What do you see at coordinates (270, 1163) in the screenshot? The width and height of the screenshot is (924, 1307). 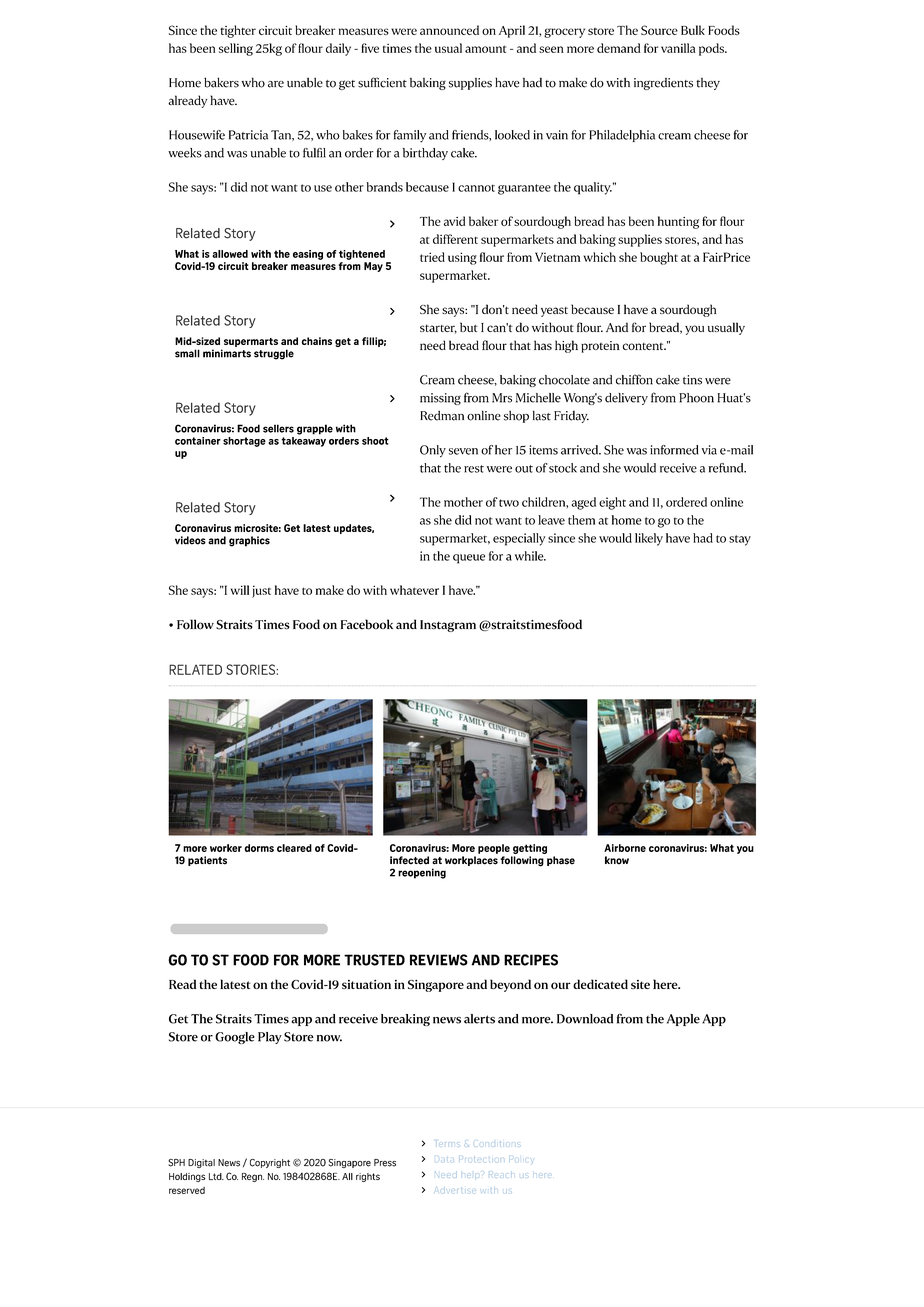 I see `Copyright` at bounding box center [270, 1163].
